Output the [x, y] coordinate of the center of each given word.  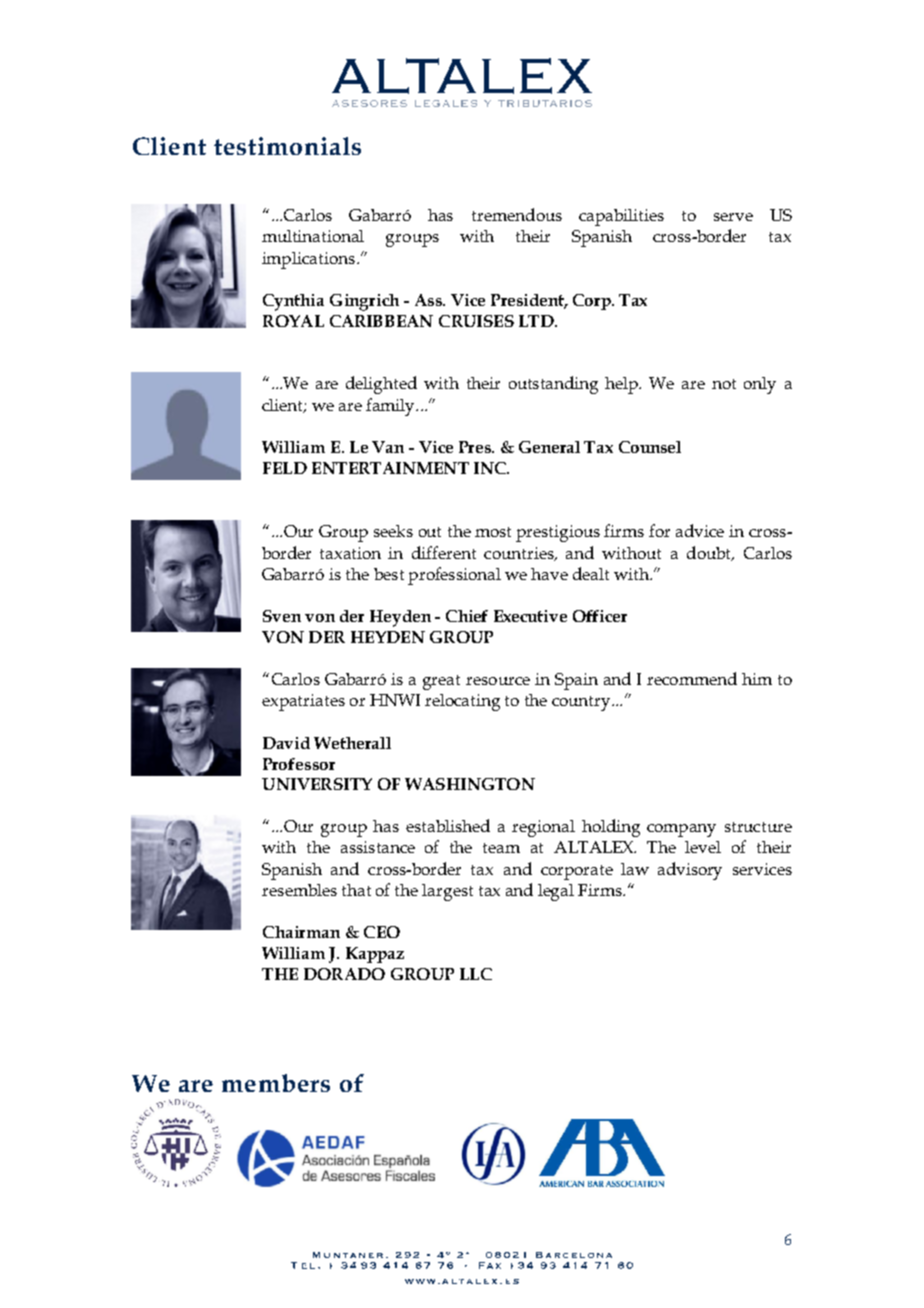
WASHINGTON [470, 784]
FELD [285, 468]
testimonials [287, 146]
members [276, 1083]
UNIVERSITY [317, 784]
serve [733, 217]
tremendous [517, 214]
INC [491, 468]
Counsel [650, 447]
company [681, 830]
